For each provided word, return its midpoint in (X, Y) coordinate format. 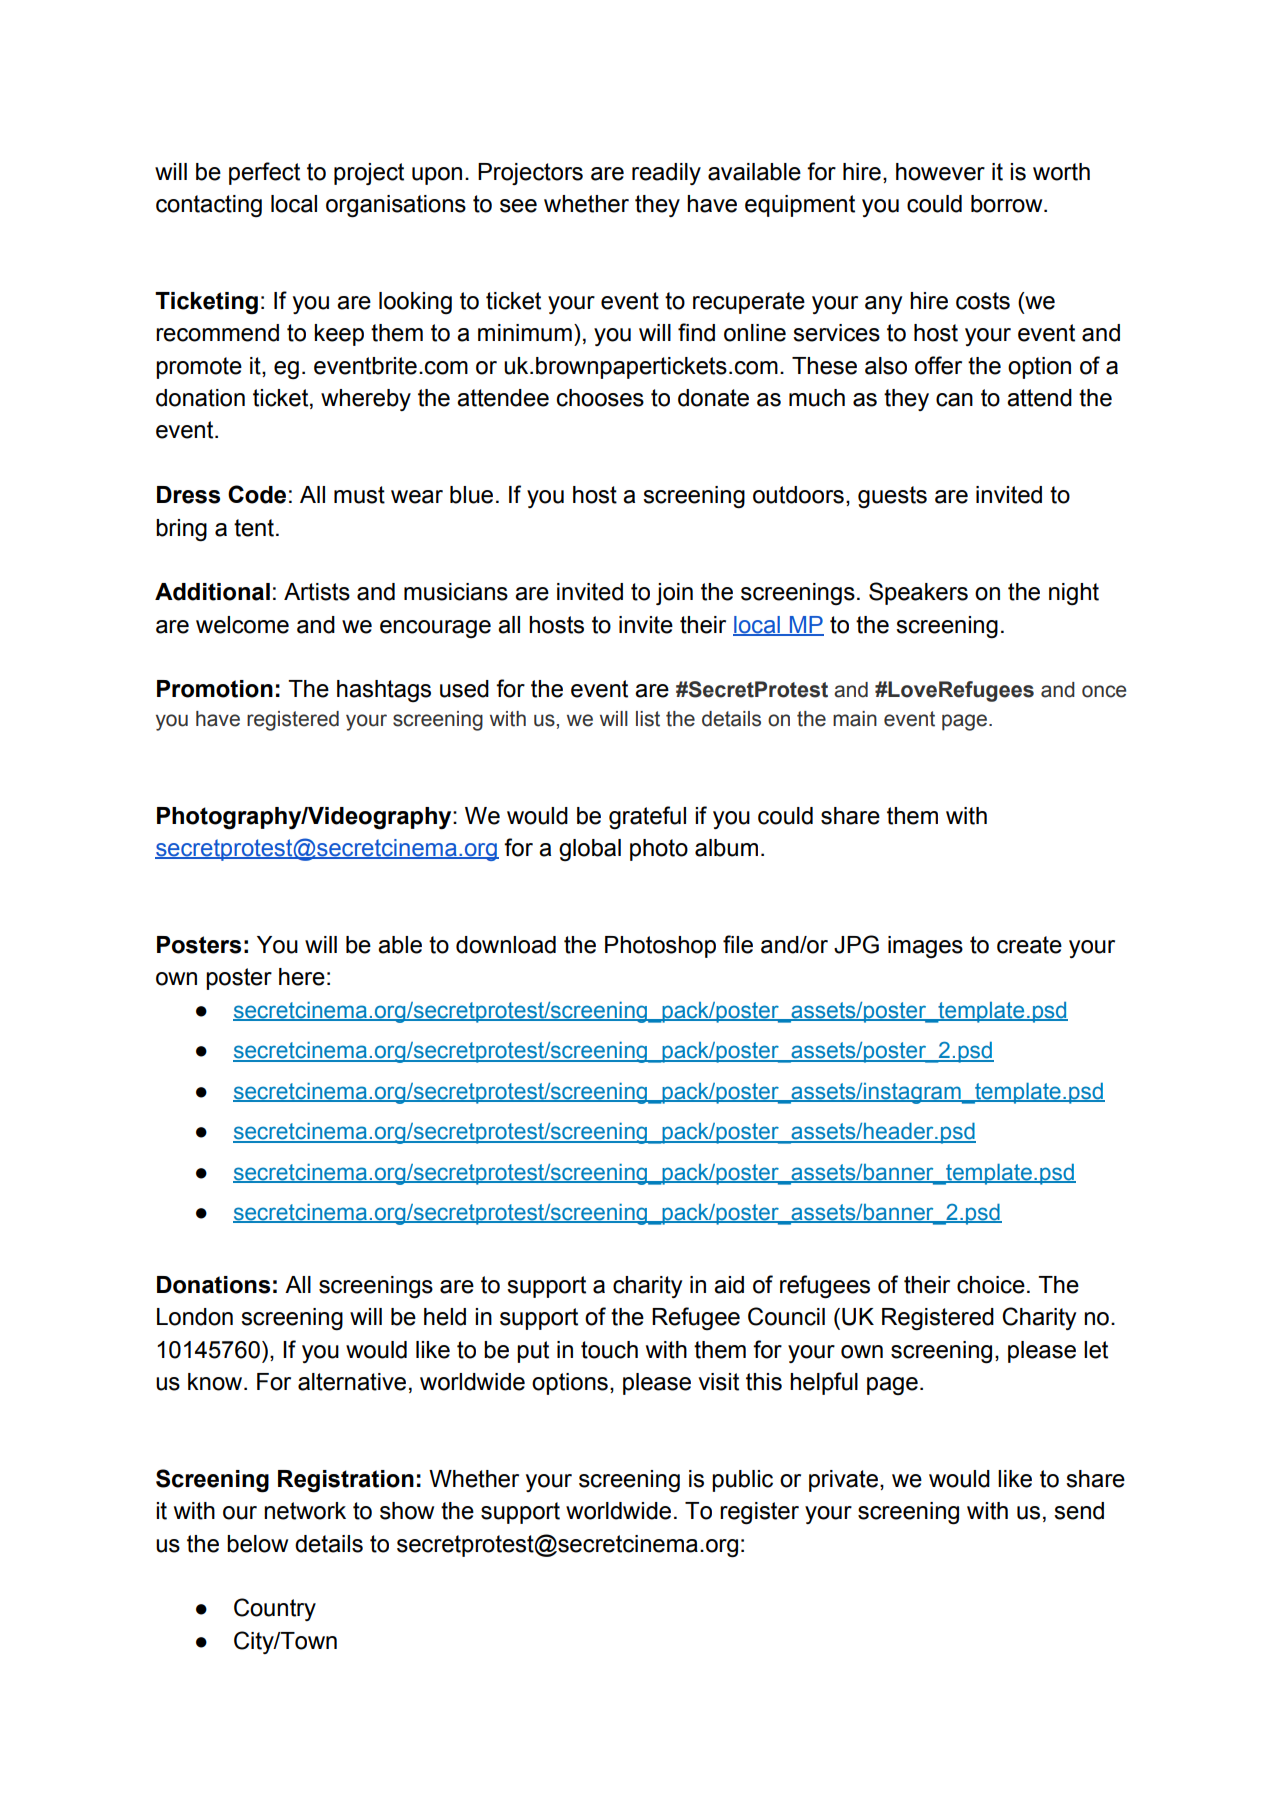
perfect (264, 173)
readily (666, 174)
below (257, 1544)
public (742, 1481)
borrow (1008, 204)
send (1079, 1511)
